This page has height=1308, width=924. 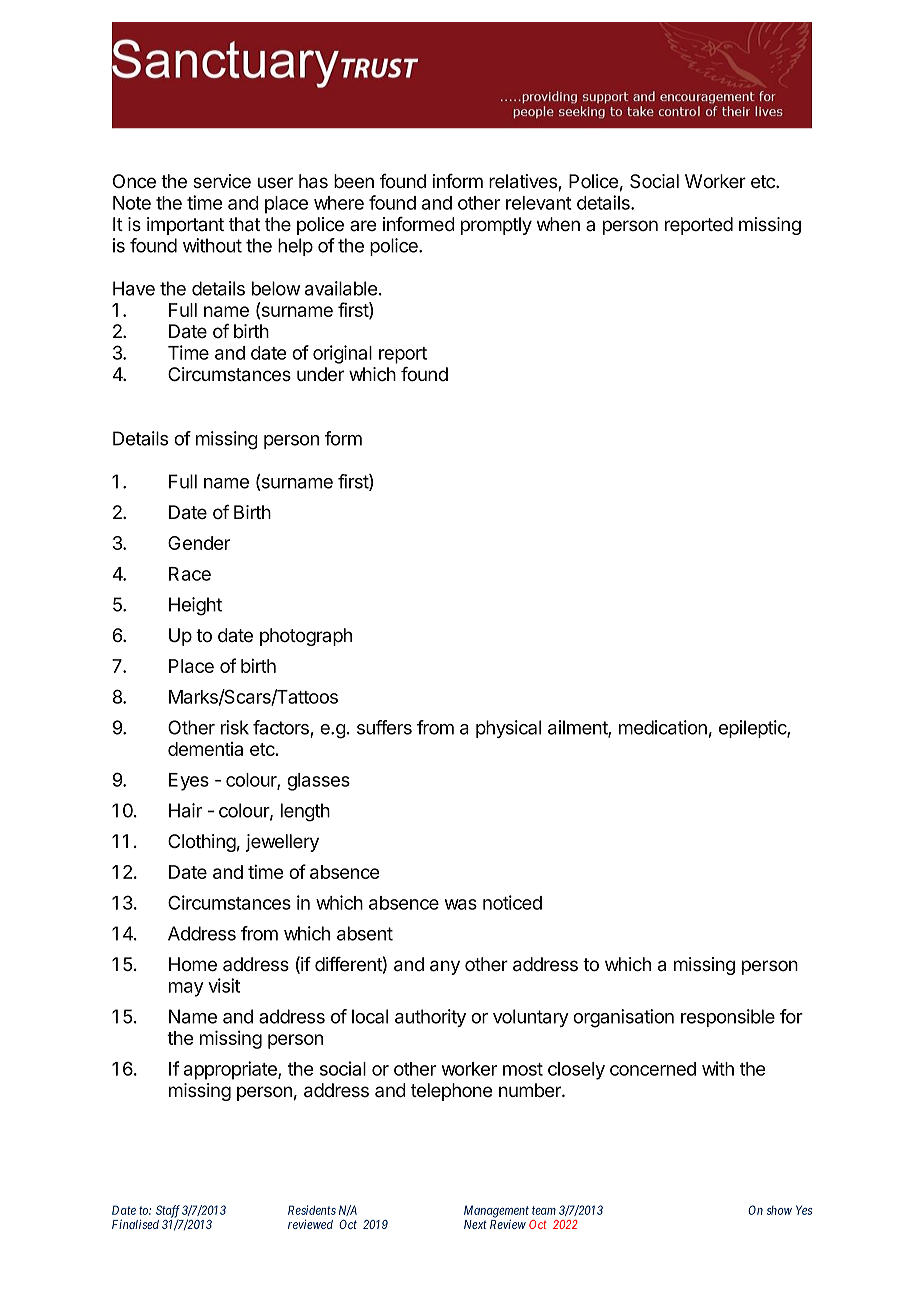 What do you see at coordinates (663, 727) in the page?
I see `medication` at bounding box center [663, 727].
